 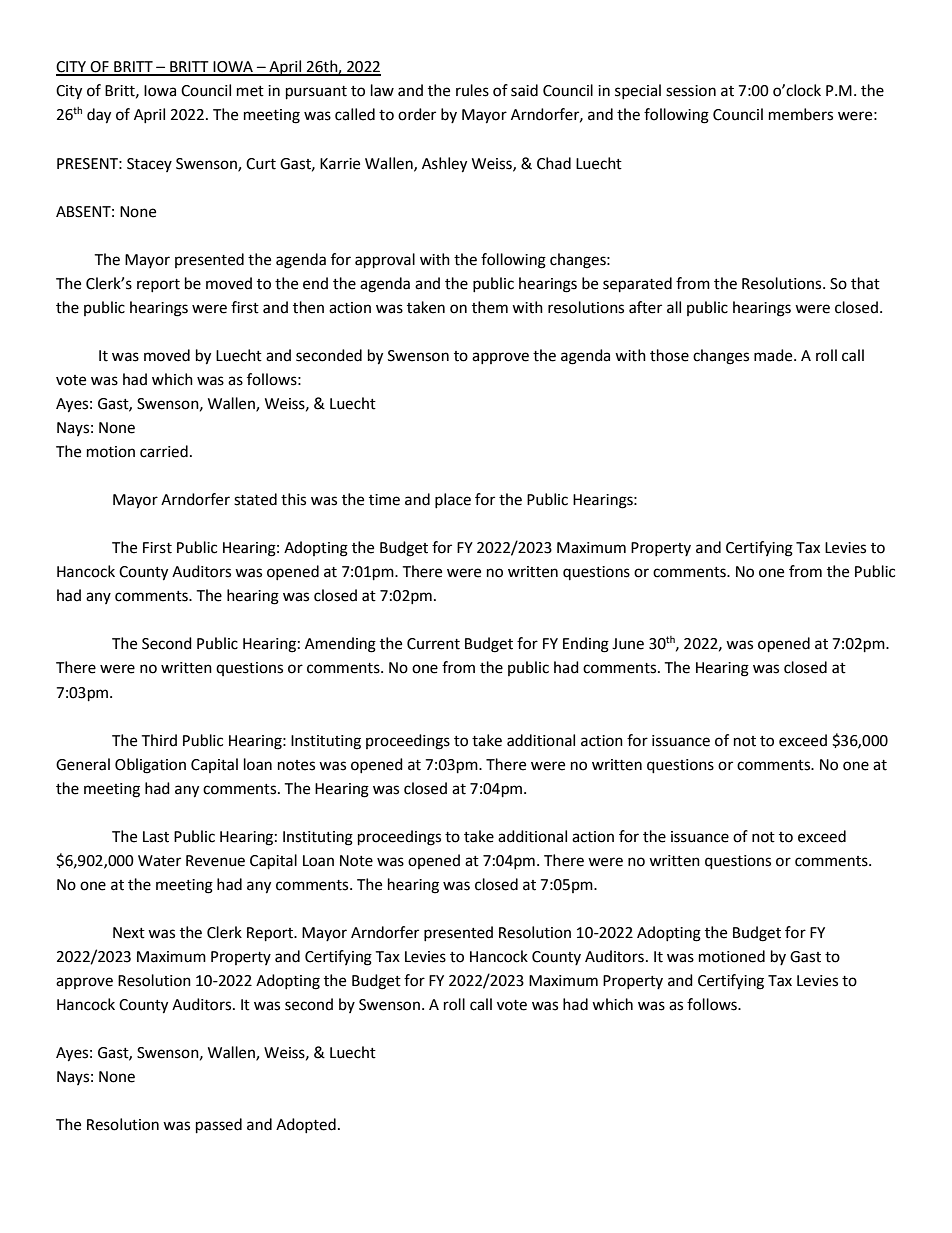 What do you see at coordinates (156, 837) in the screenshot?
I see `Last` at bounding box center [156, 837].
